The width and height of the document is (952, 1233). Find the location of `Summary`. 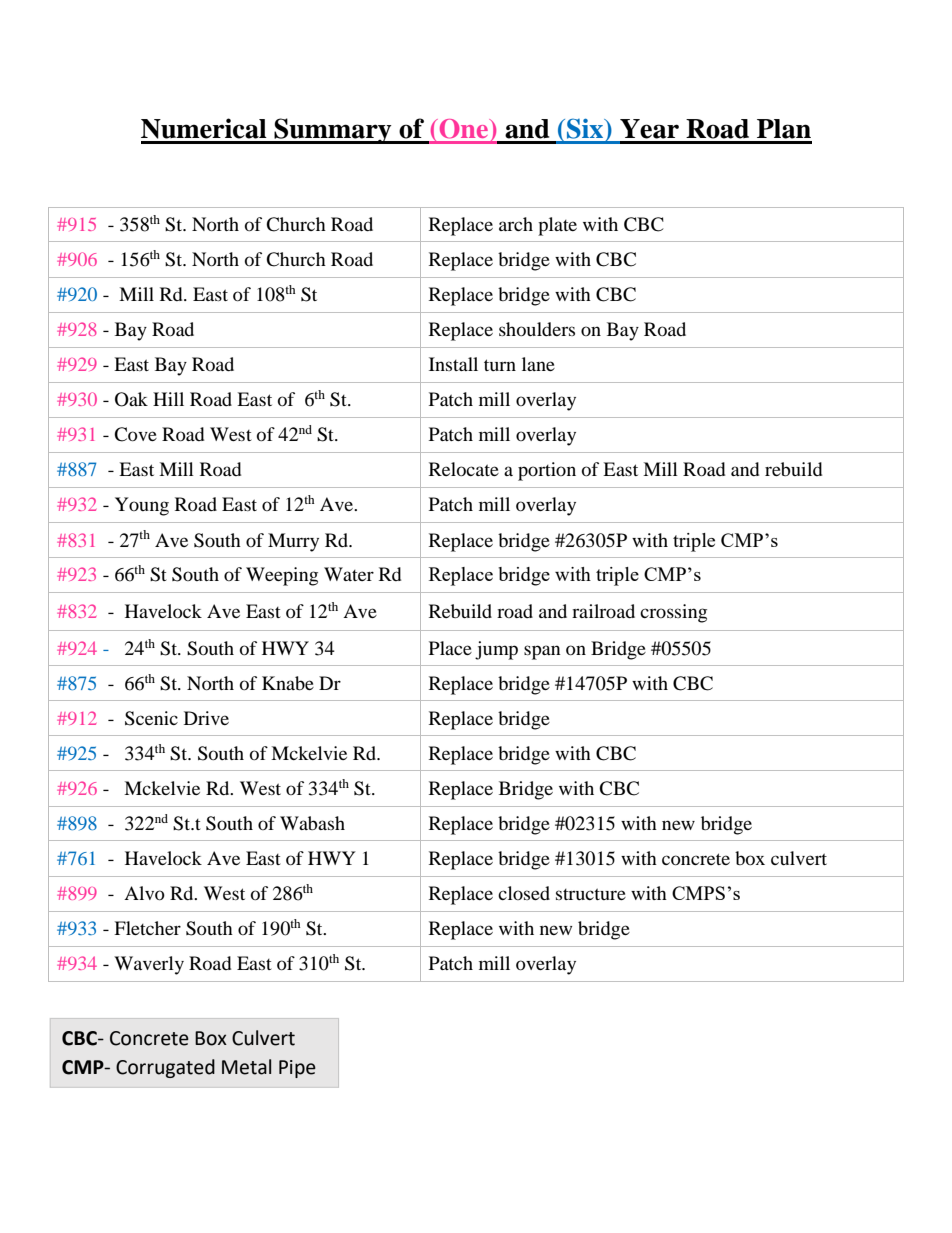

Summary is located at coordinates (333, 131).
